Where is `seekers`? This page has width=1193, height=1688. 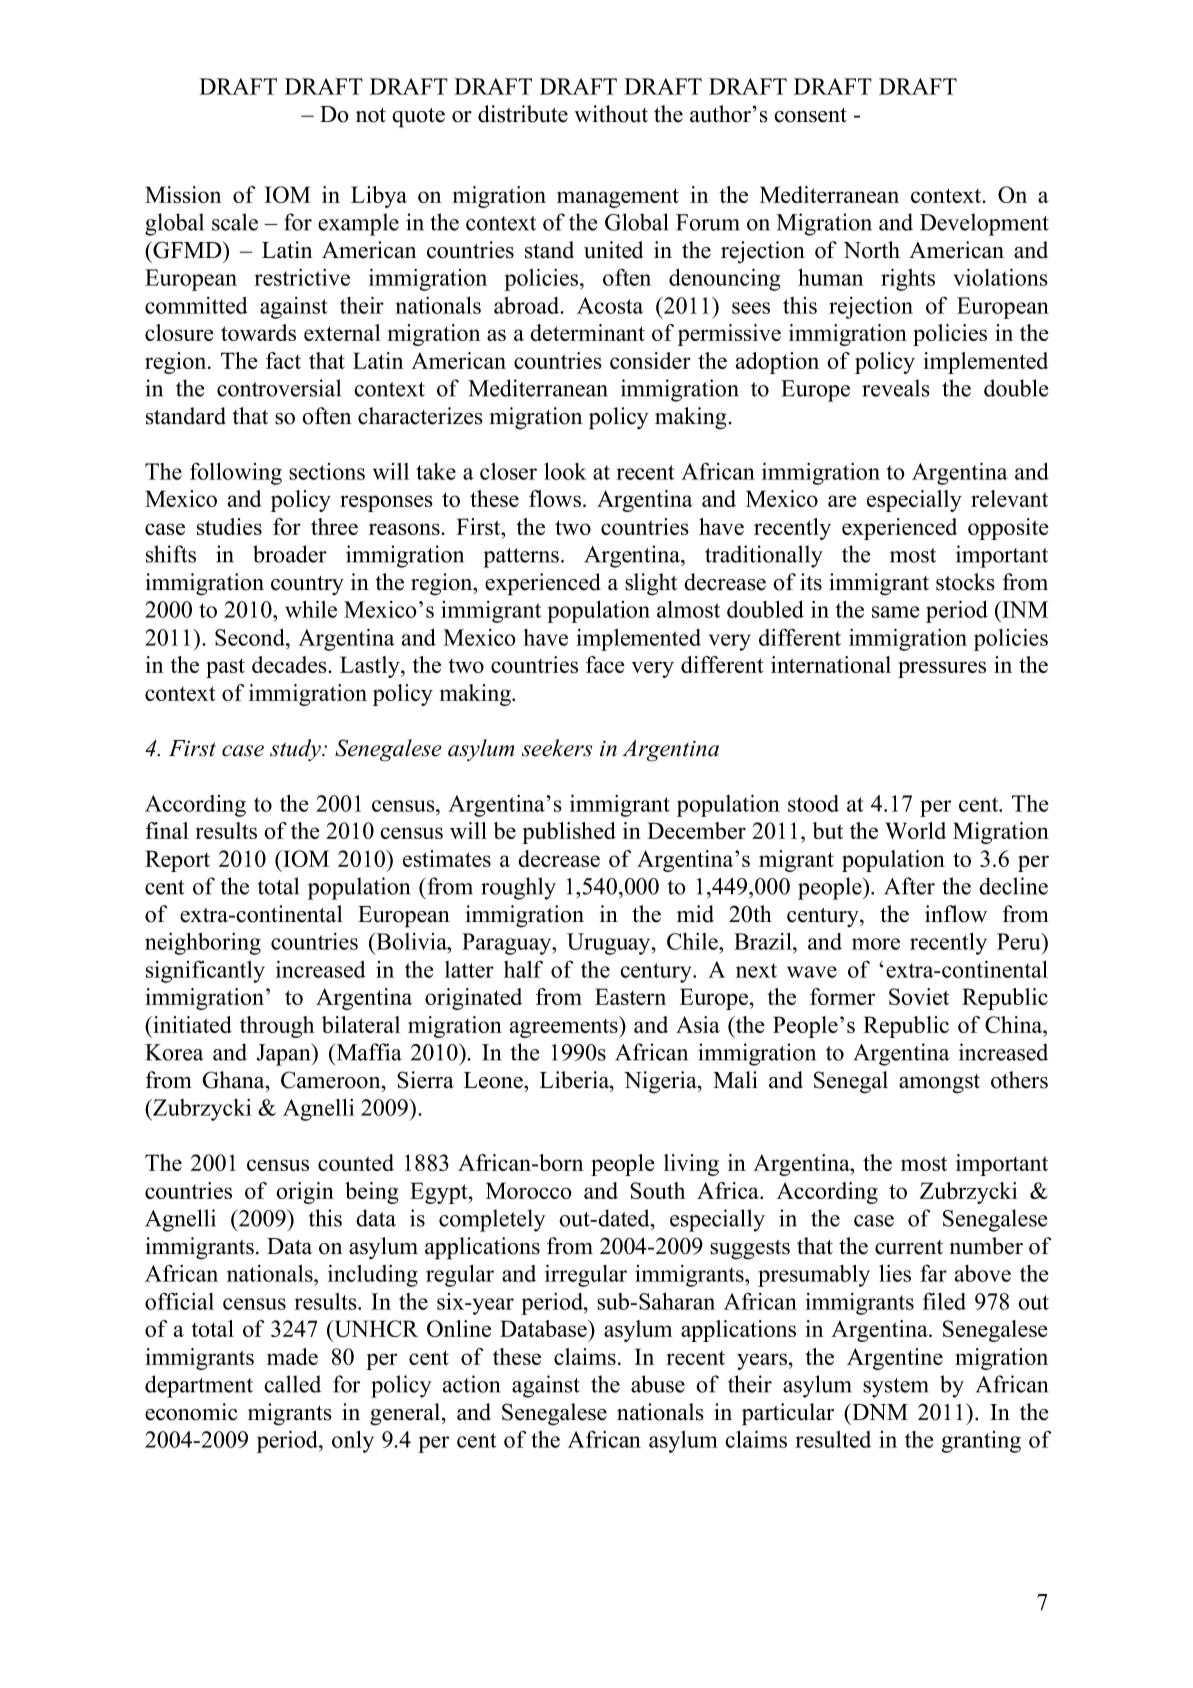
seekers is located at coordinates (557, 748).
